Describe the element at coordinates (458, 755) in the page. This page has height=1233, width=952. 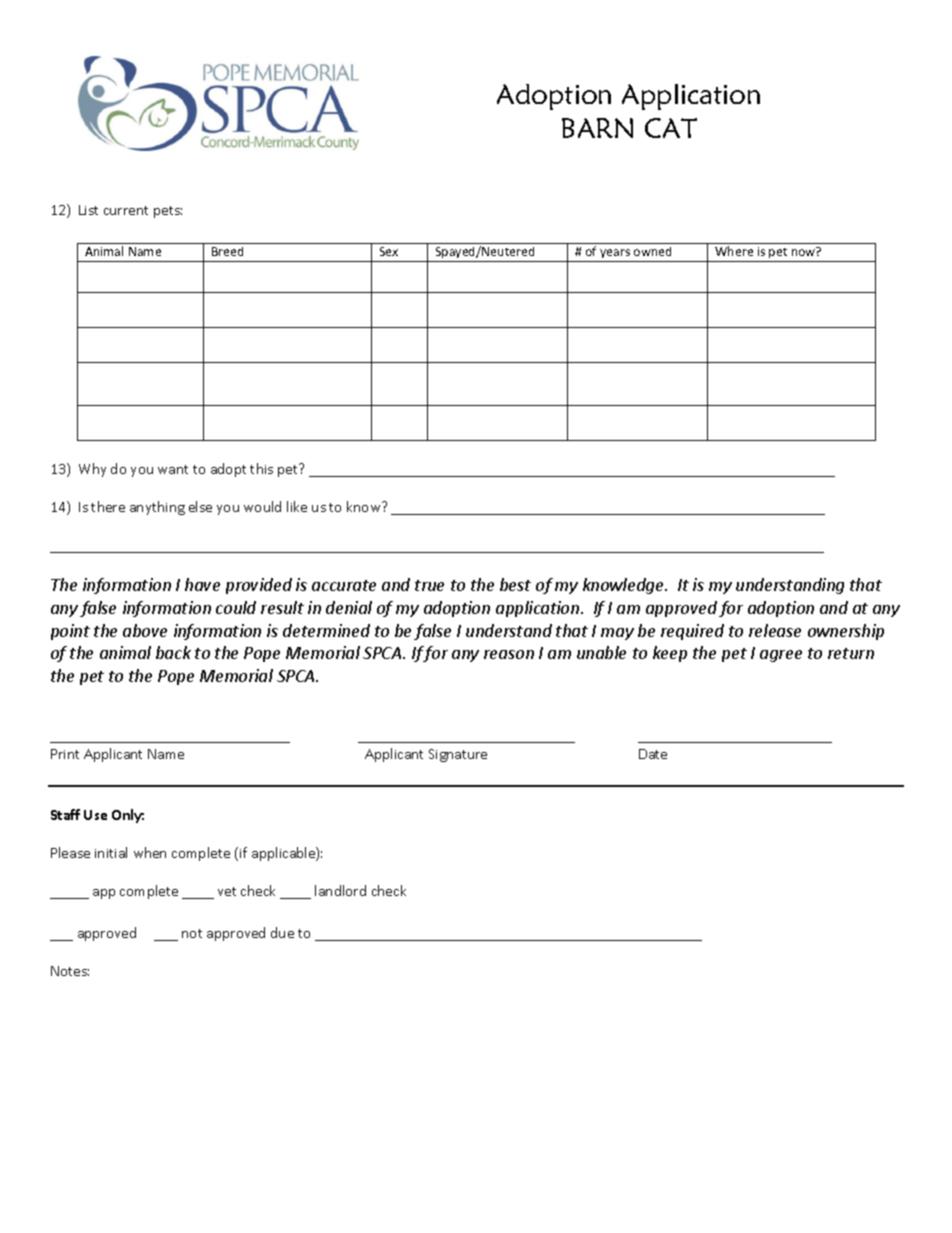
I see `Signature` at that location.
